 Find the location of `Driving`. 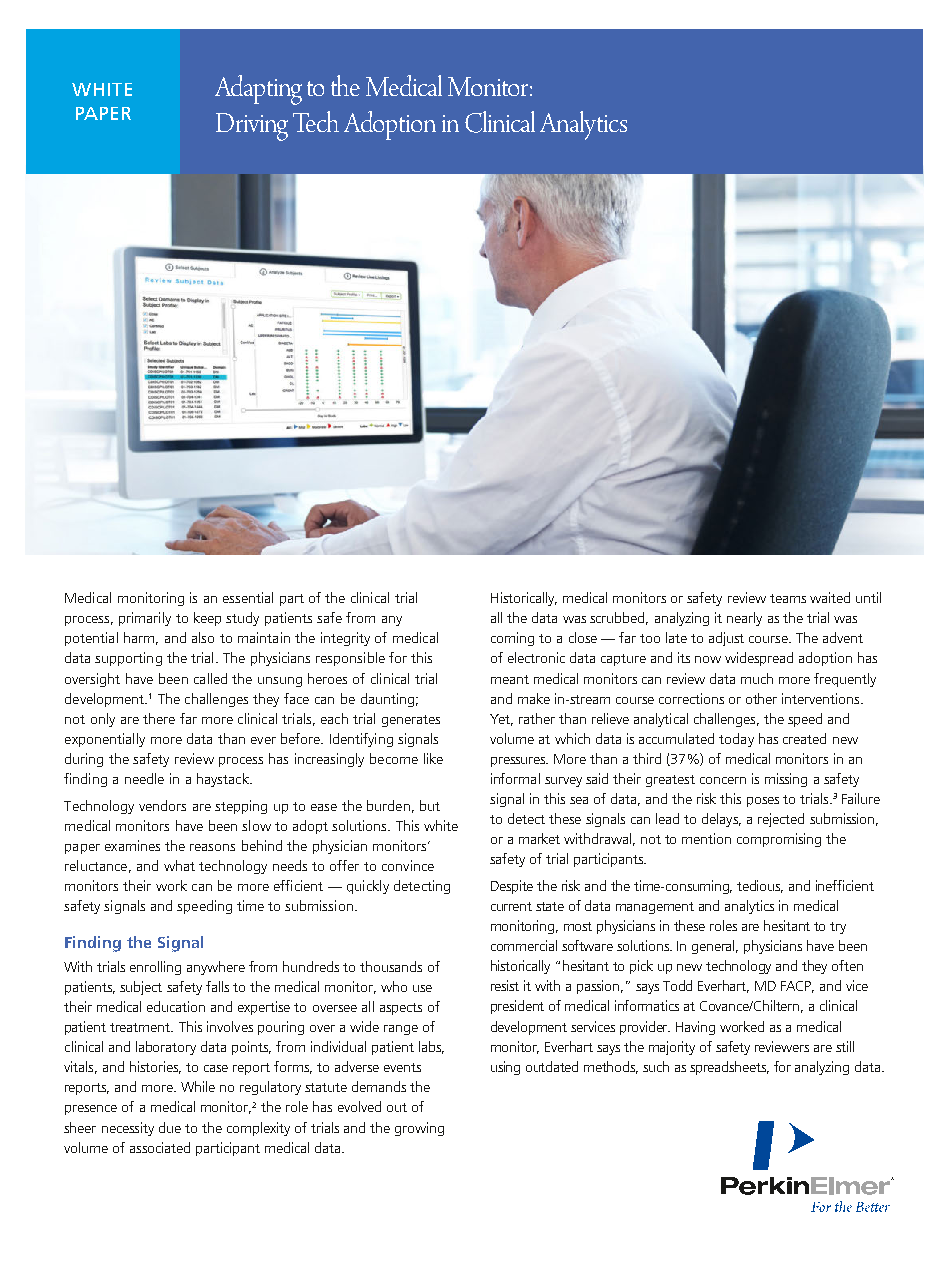

Driving is located at coordinates (252, 127).
